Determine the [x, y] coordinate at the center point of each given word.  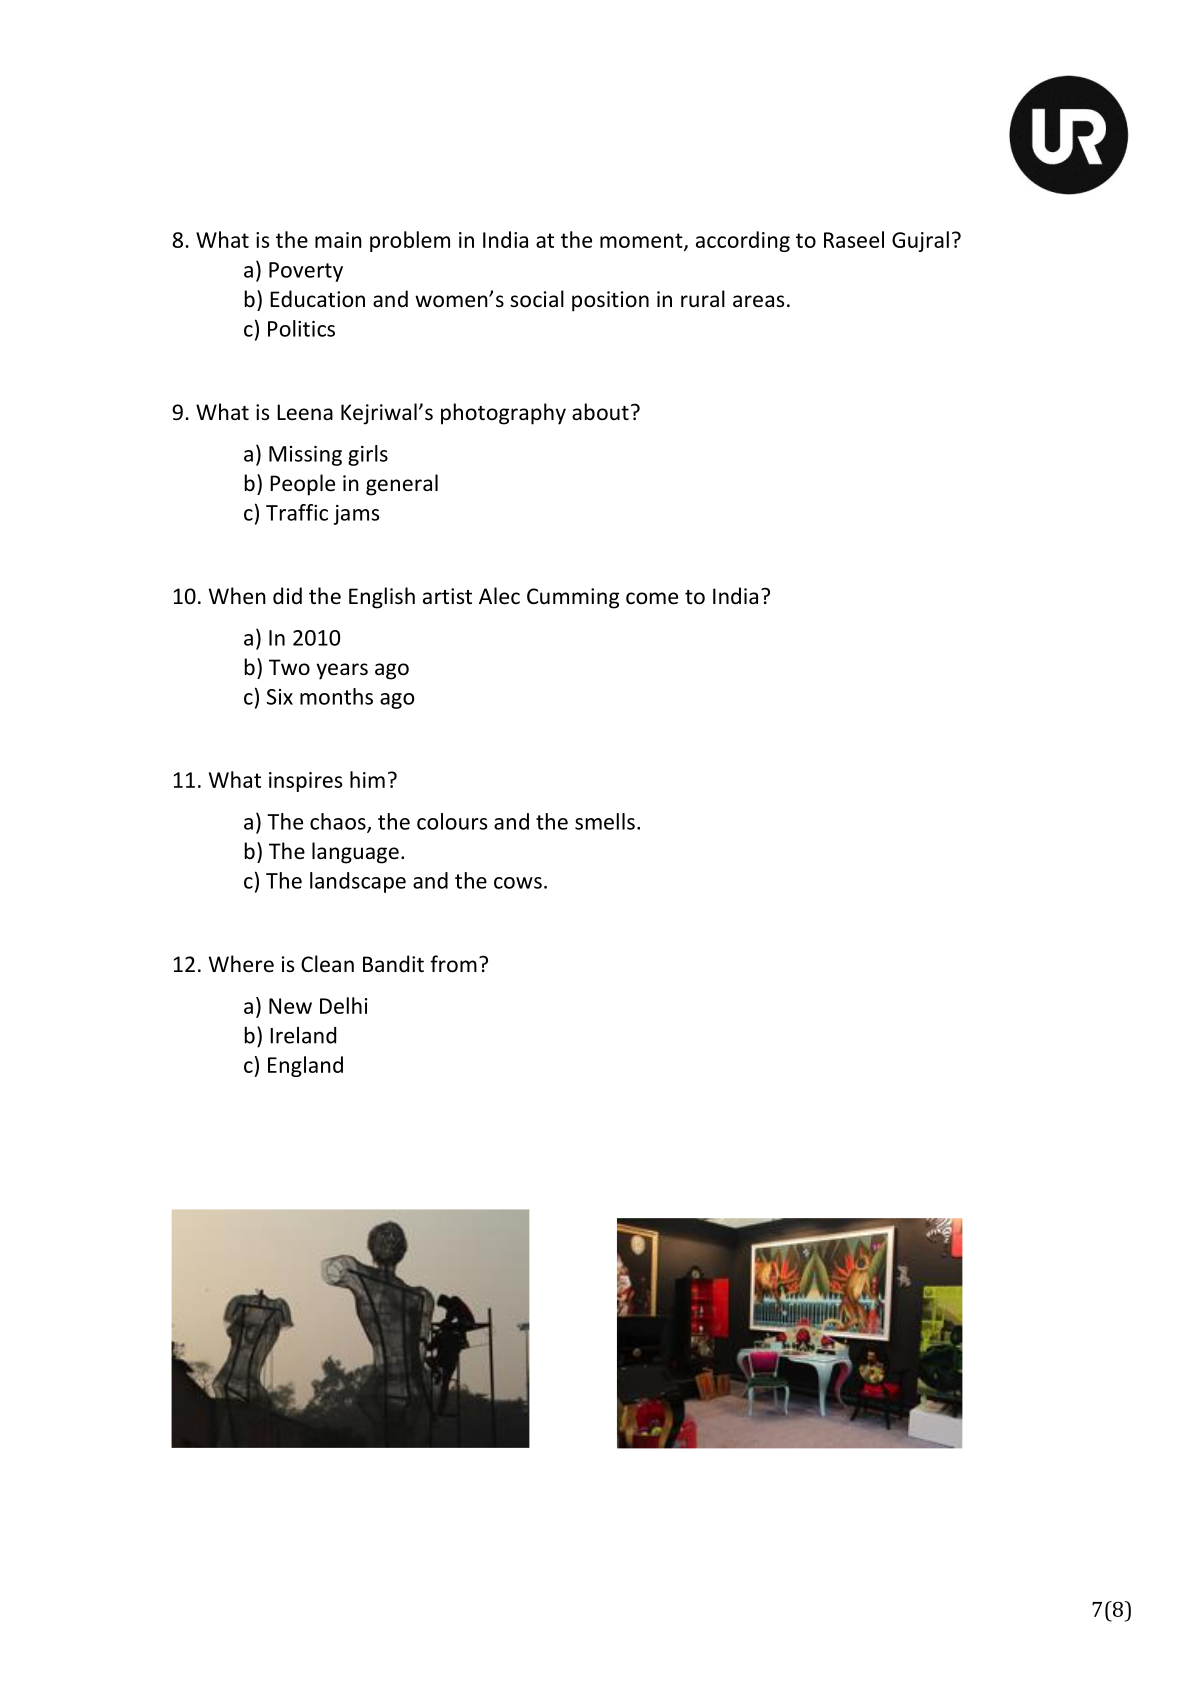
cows [518, 883]
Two [289, 667]
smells [605, 821]
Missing [305, 456]
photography [503, 414]
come [652, 598]
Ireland [303, 1035]
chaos [339, 822]
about [600, 412]
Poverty [306, 272]
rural [703, 298]
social [537, 299]
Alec [499, 596]
